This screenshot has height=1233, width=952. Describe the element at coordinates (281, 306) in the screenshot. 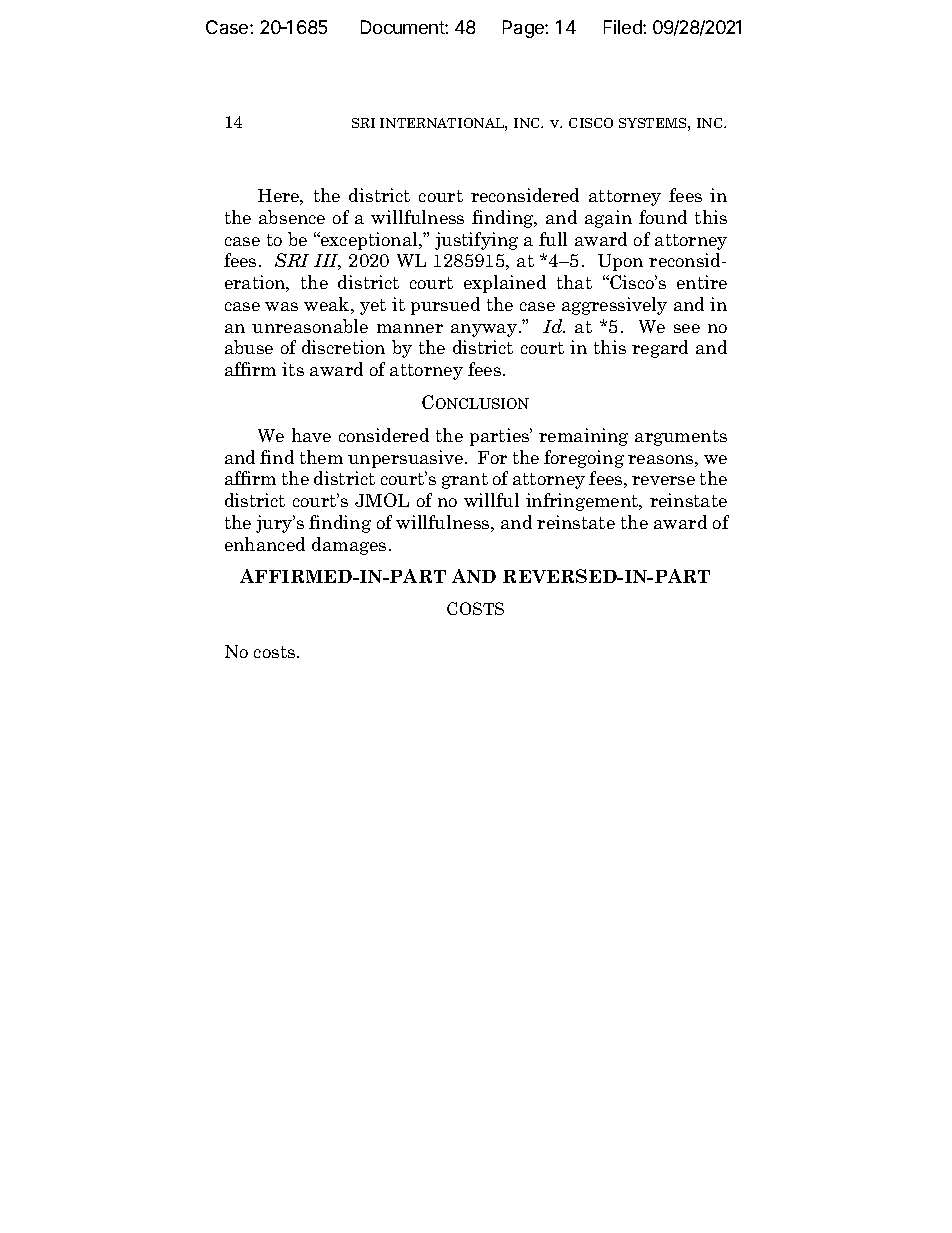

I see `was` at that location.
